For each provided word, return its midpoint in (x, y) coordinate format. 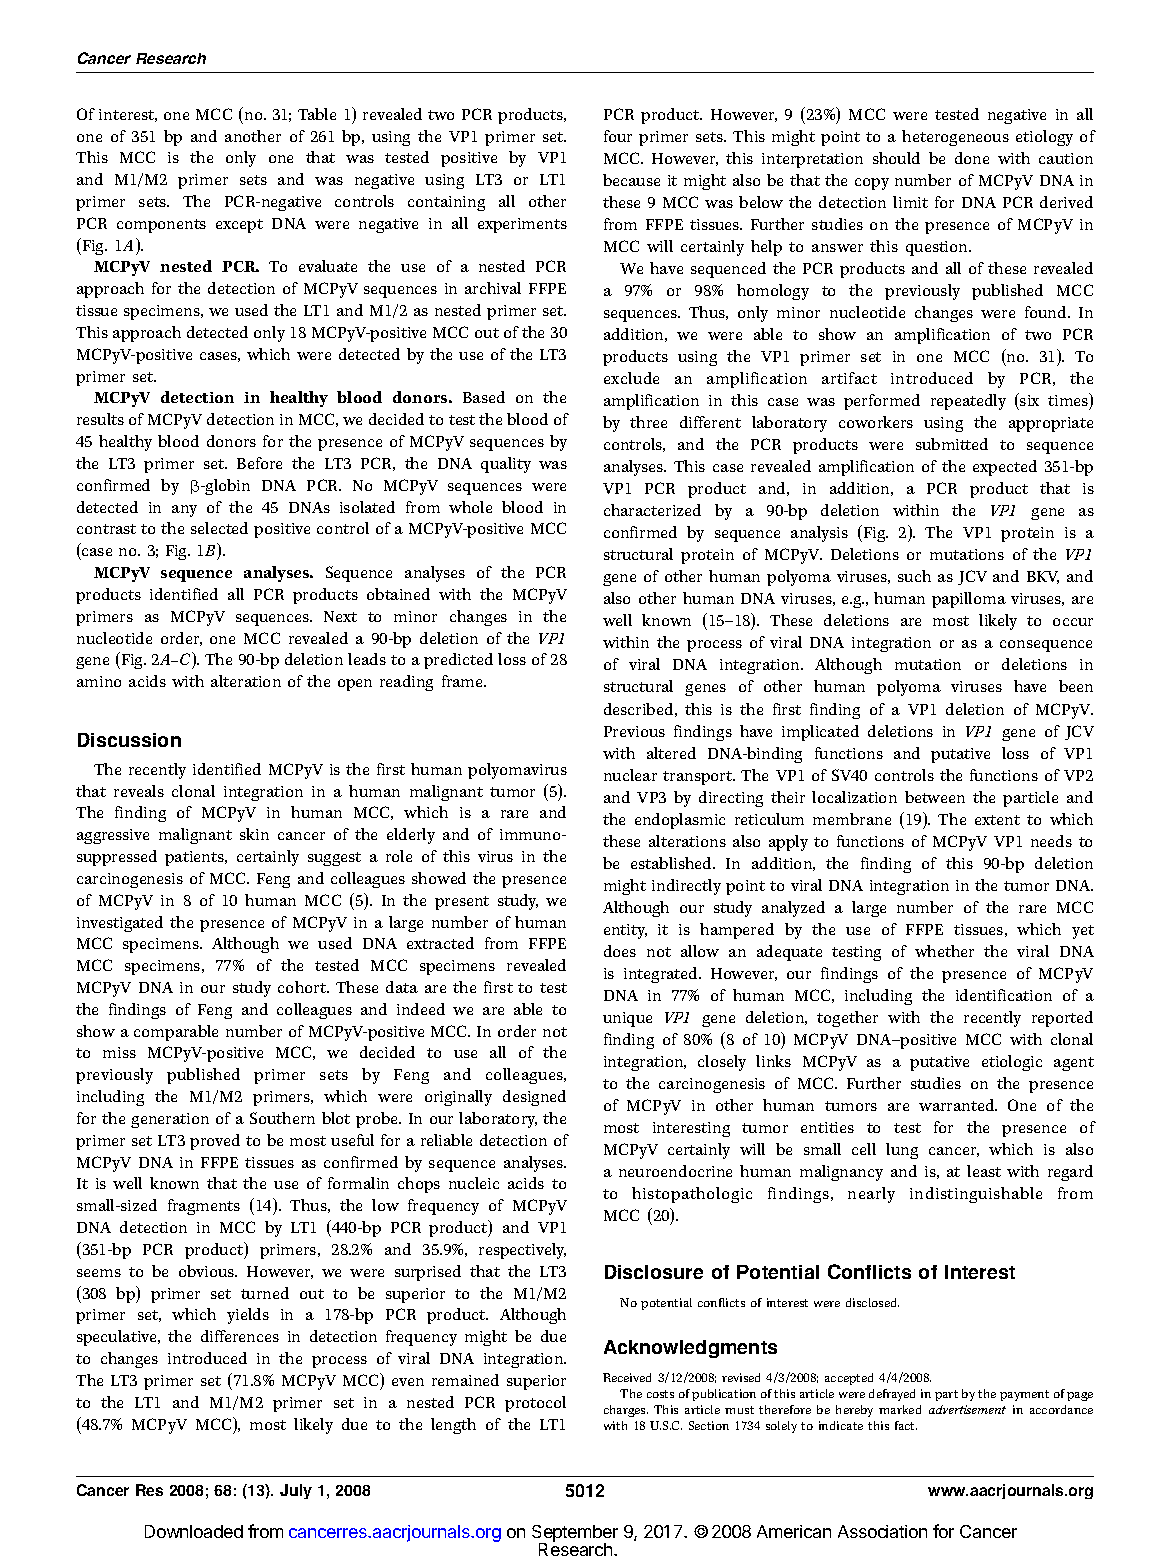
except (239, 226)
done (972, 158)
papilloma (969, 600)
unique (627, 1019)
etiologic (1012, 1063)
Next (340, 616)
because (631, 180)
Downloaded (194, 1531)
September (575, 1534)
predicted (458, 661)
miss (119, 1052)
